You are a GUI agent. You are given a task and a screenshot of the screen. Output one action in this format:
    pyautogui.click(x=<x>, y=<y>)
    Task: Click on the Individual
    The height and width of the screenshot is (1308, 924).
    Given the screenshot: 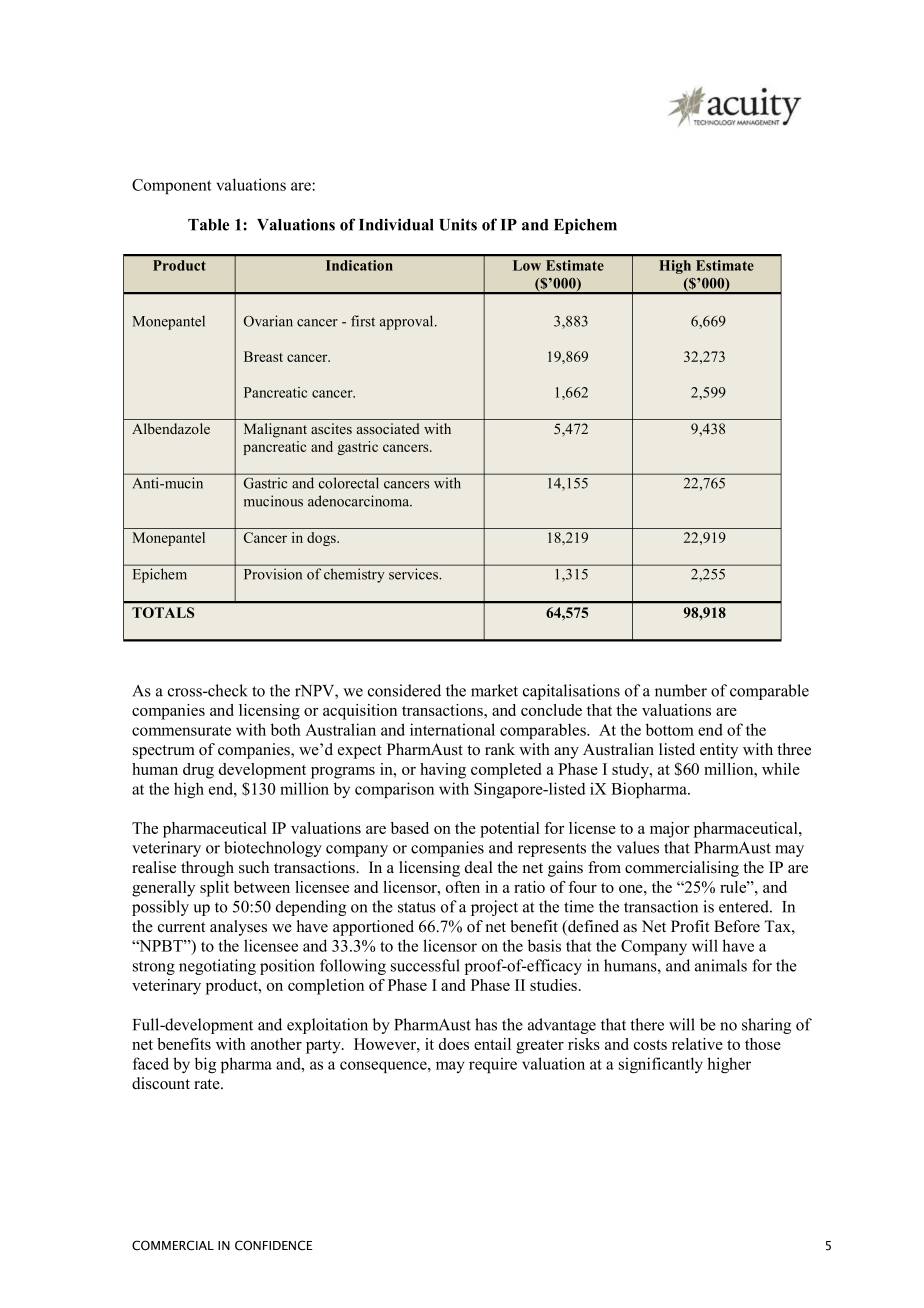 What is the action you would take?
    pyautogui.click(x=396, y=224)
